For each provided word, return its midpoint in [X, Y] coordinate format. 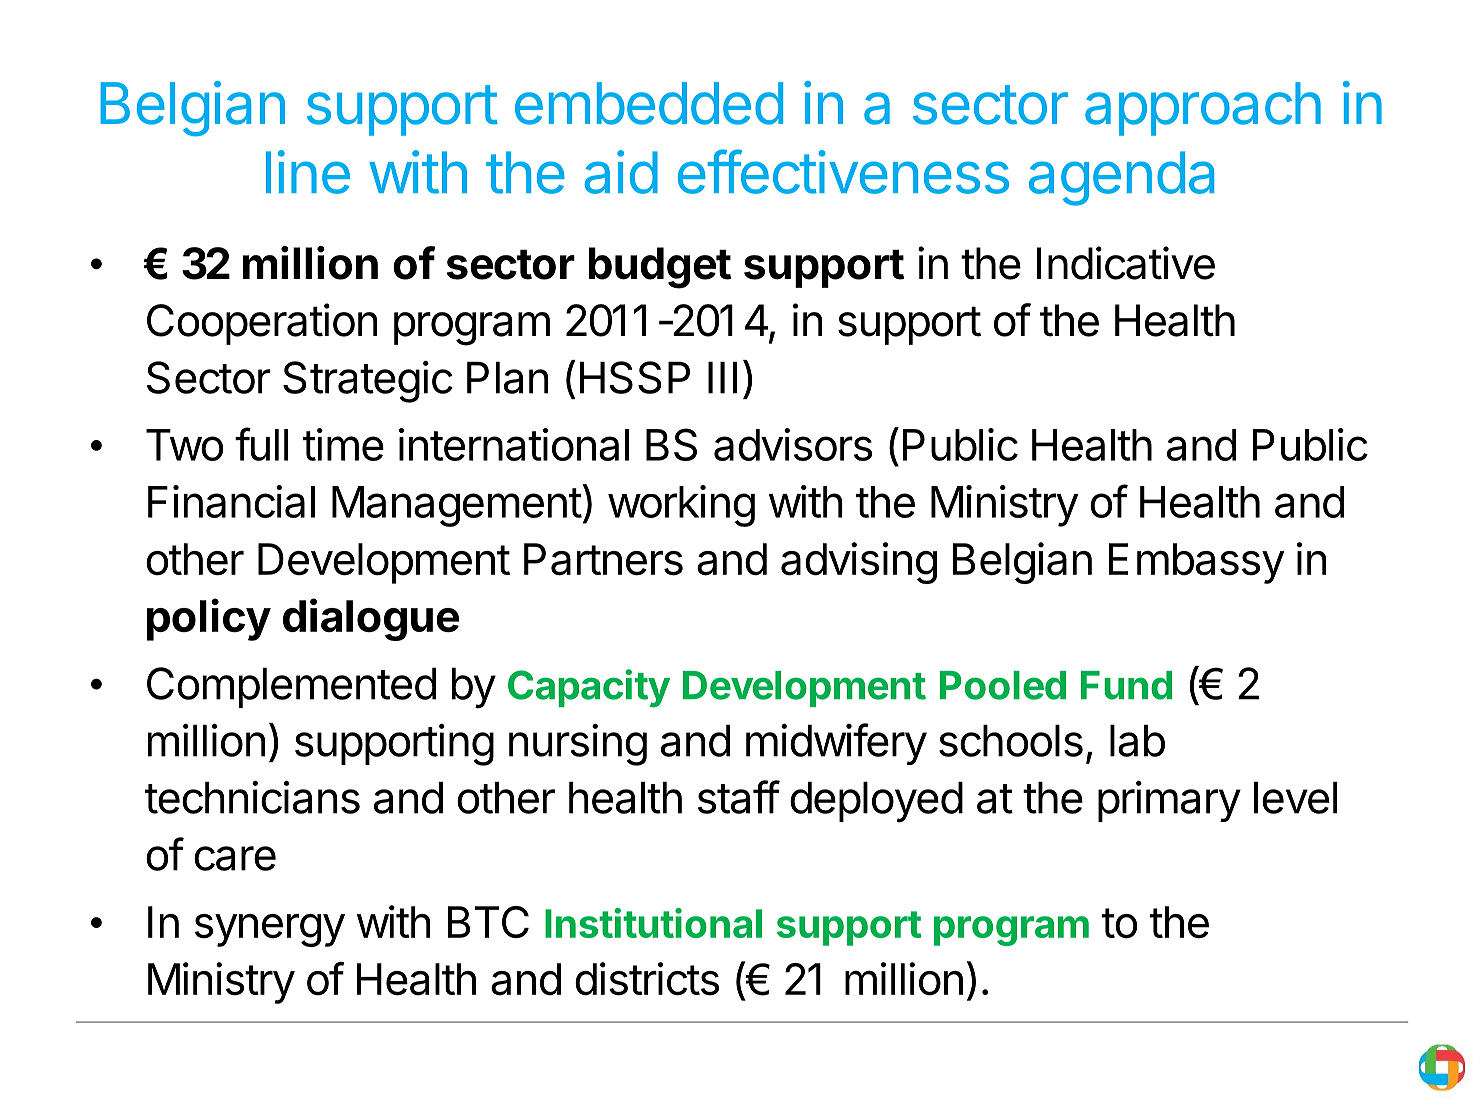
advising [859, 563]
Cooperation [262, 324]
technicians [252, 797]
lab [1137, 741]
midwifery [836, 744]
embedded [649, 103]
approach [1203, 109]
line [308, 172]
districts [647, 979]
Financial [231, 501]
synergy [270, 930]
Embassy [1196, 563]
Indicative [1126, 263]
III [722, 378]
